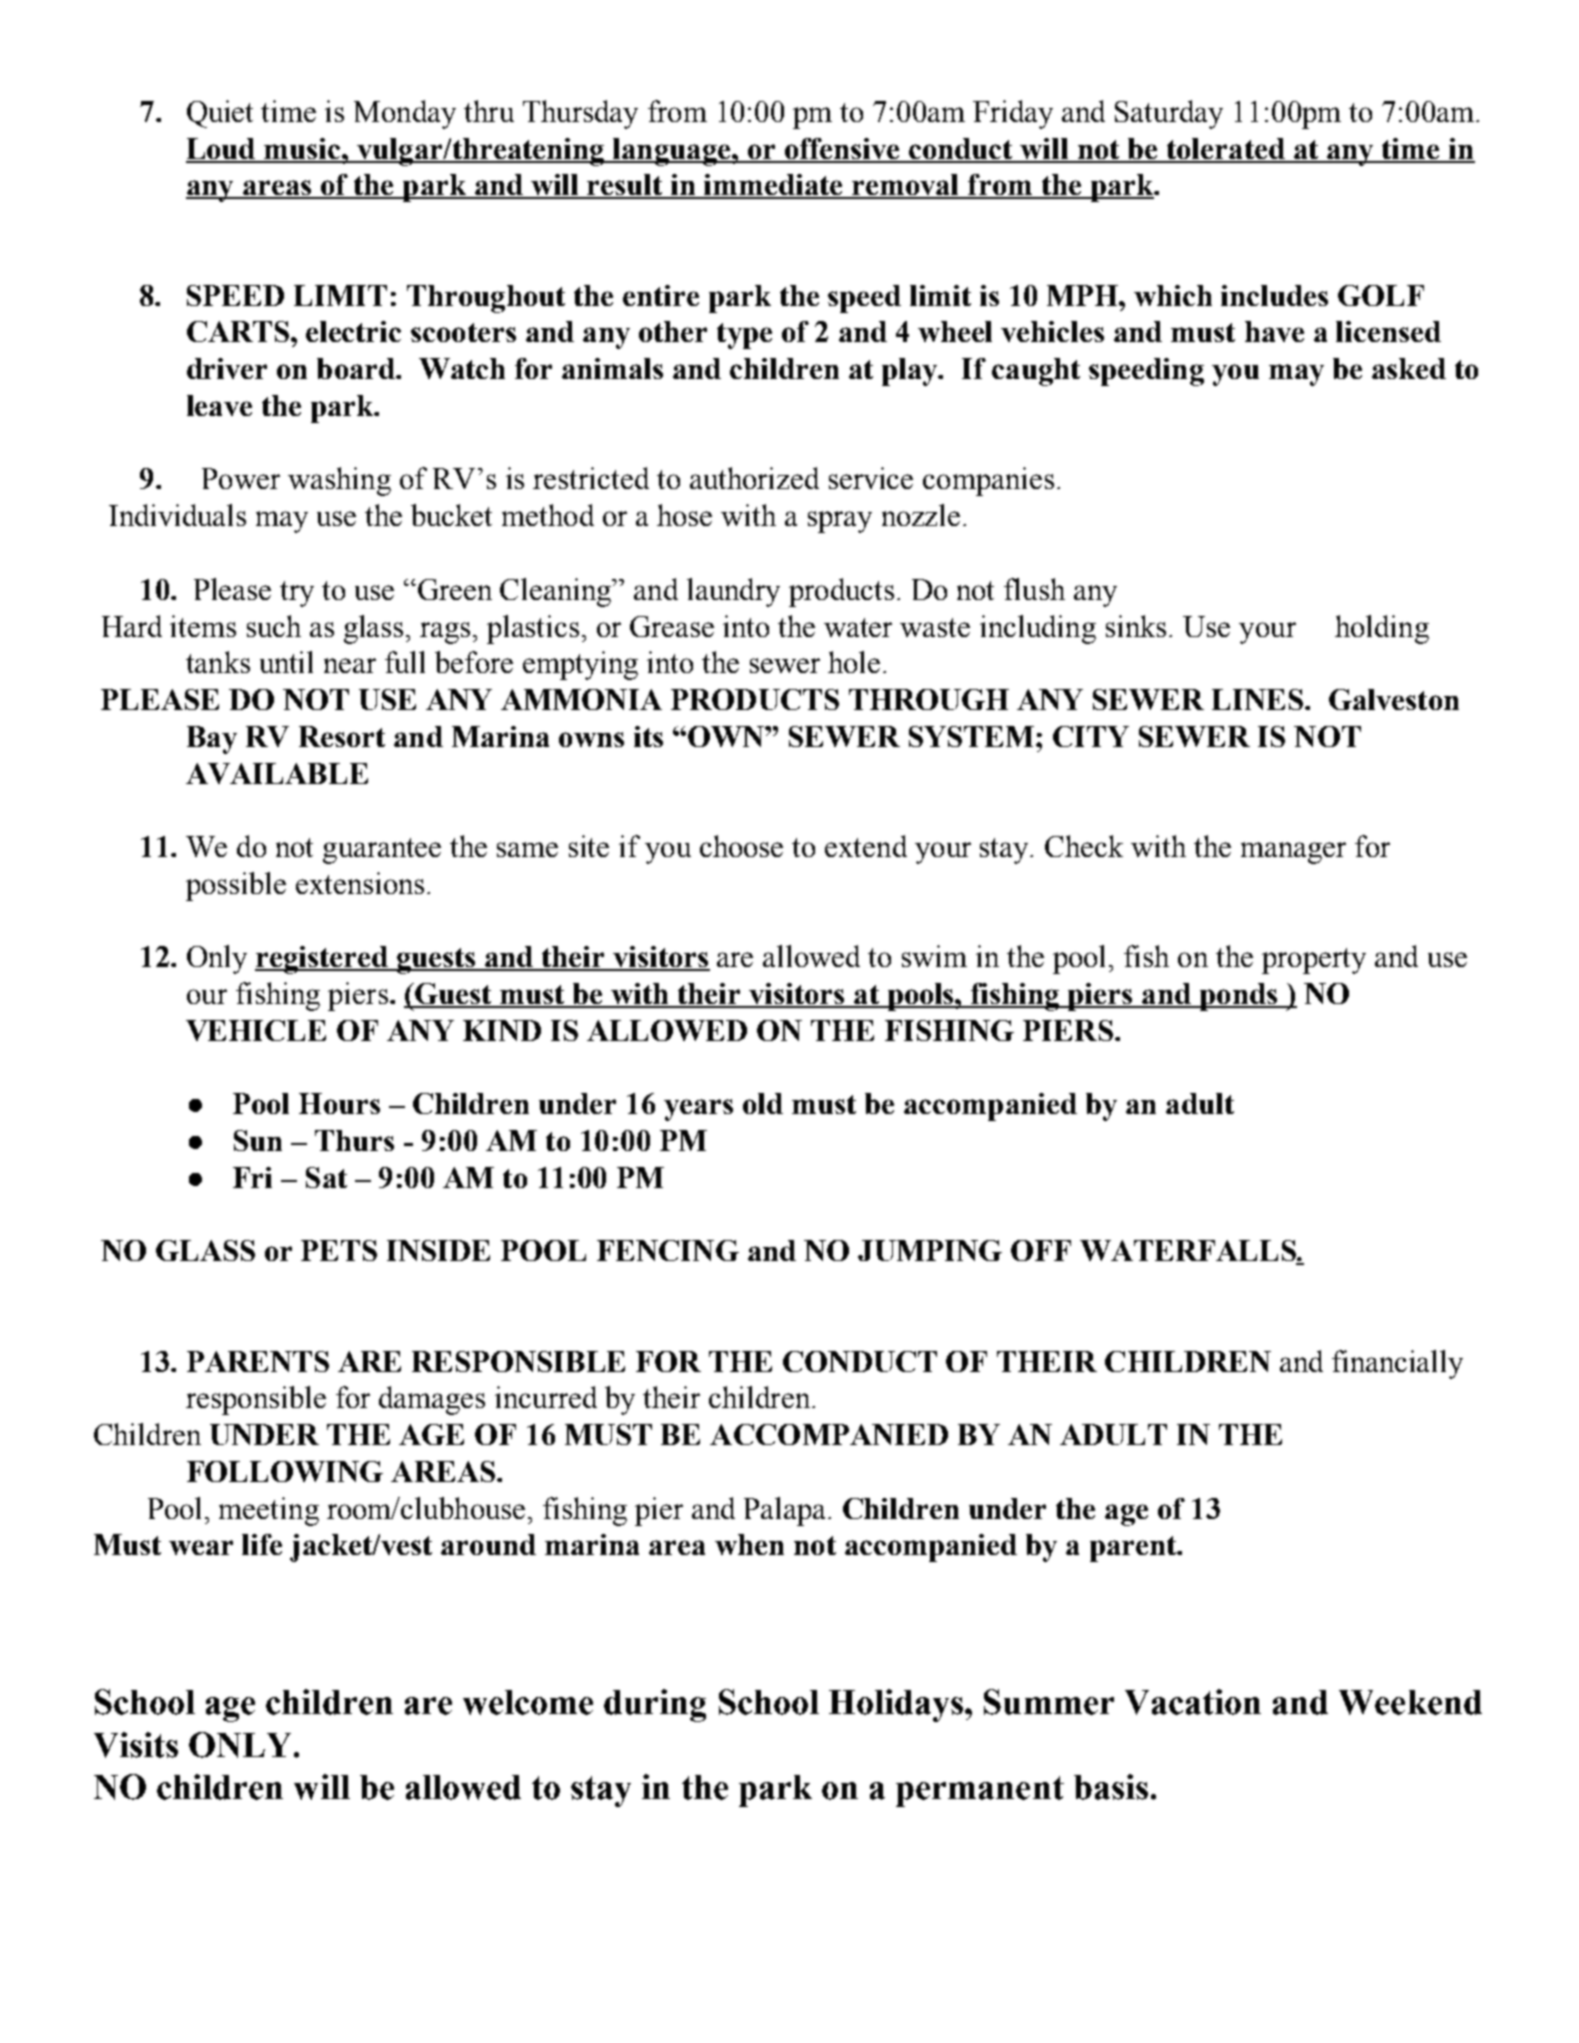 The image size is (1579, 2043). I want to click on during, so click(655, 1705).
